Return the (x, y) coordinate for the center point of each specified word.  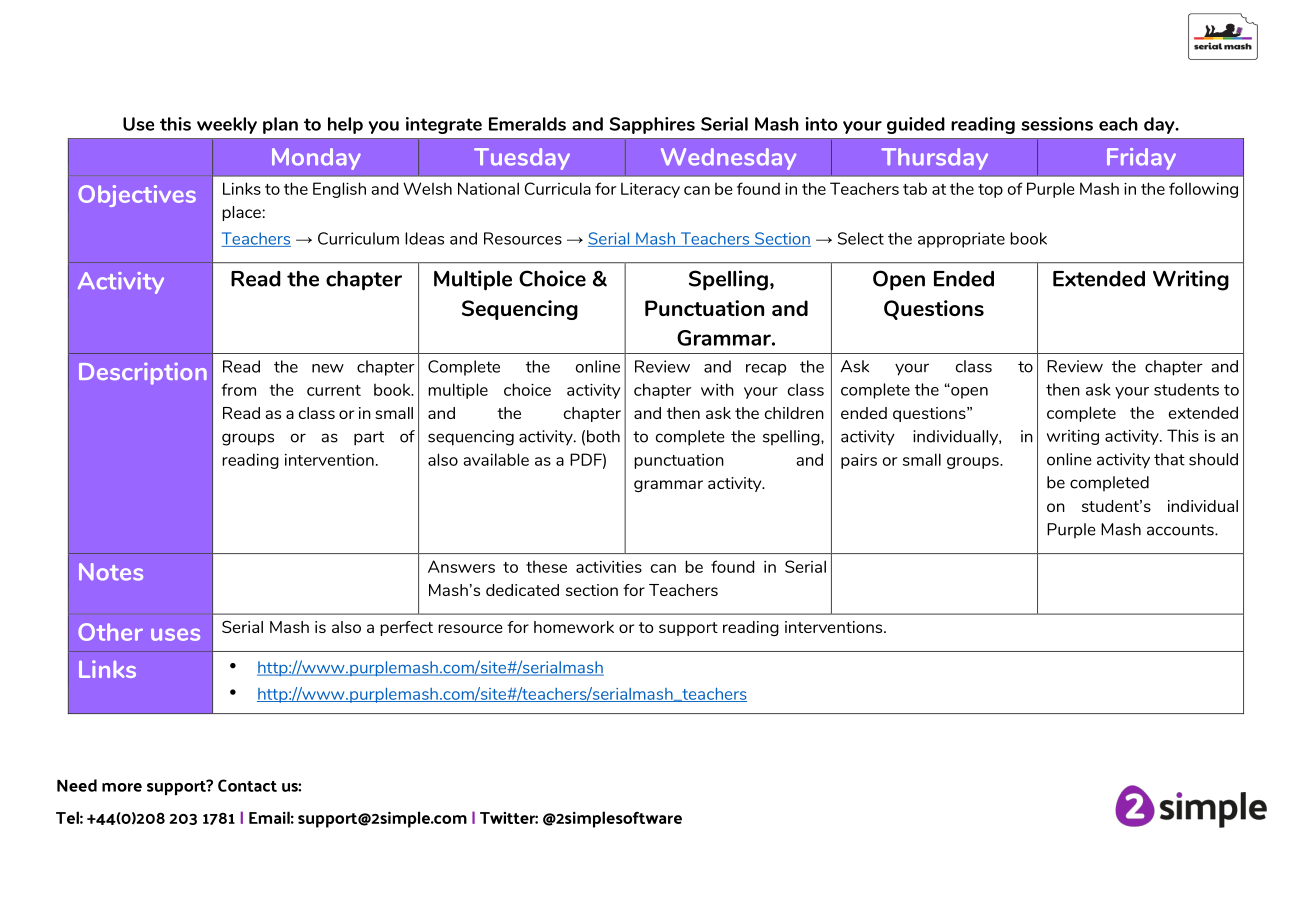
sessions (1057, 124)
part (369, 438)
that (1169, 459)
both (603, 436)
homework (574, 627)
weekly (227, 125)
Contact (247, 785)
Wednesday (728, 159)
